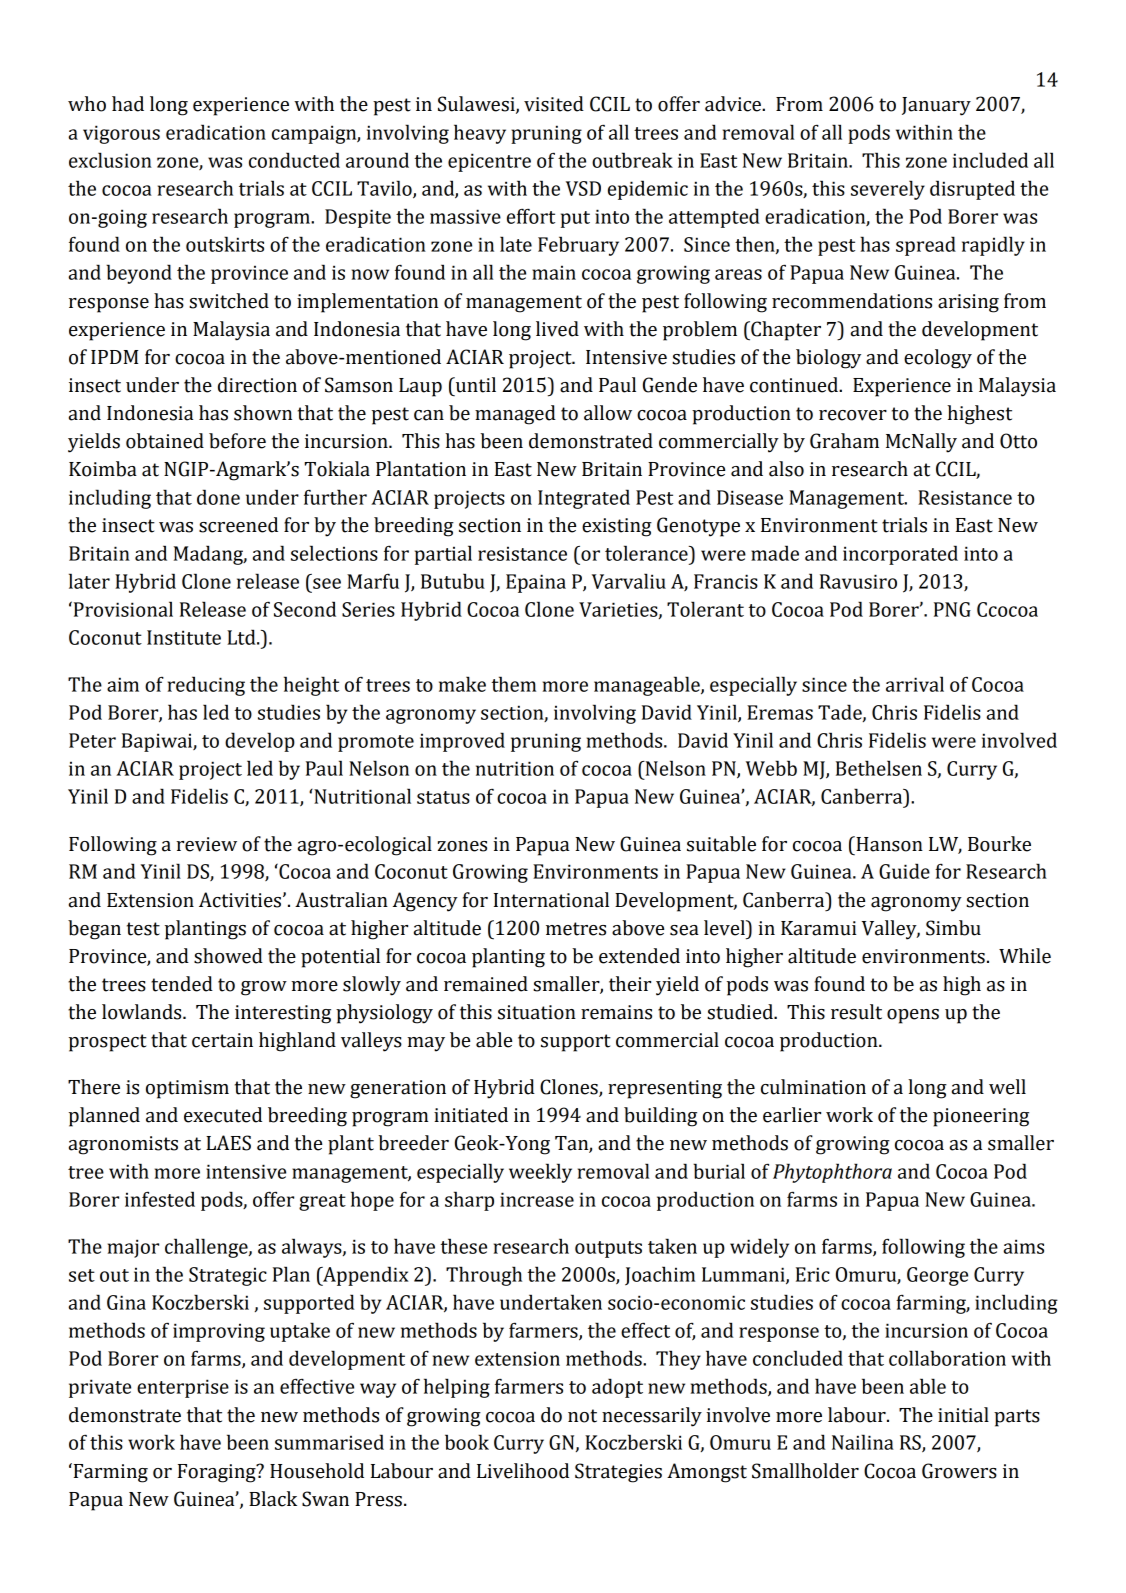  What do you see at coordinates (523, 1471) in the page?
I see `Livelihood` at bounding box center [523, 1471].
